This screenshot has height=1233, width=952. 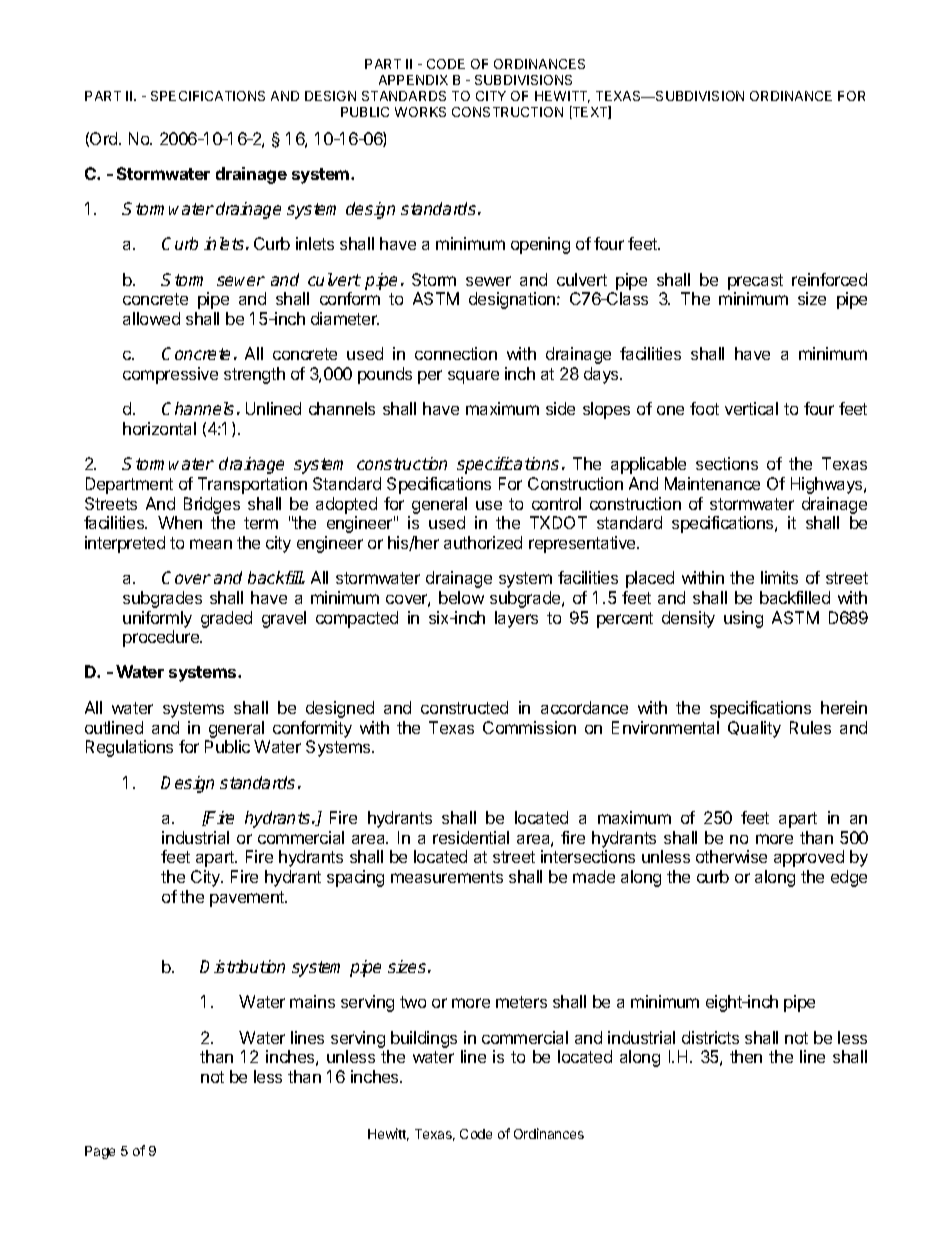 I want to click on APPENDIX, so click(x=413, y=80).
